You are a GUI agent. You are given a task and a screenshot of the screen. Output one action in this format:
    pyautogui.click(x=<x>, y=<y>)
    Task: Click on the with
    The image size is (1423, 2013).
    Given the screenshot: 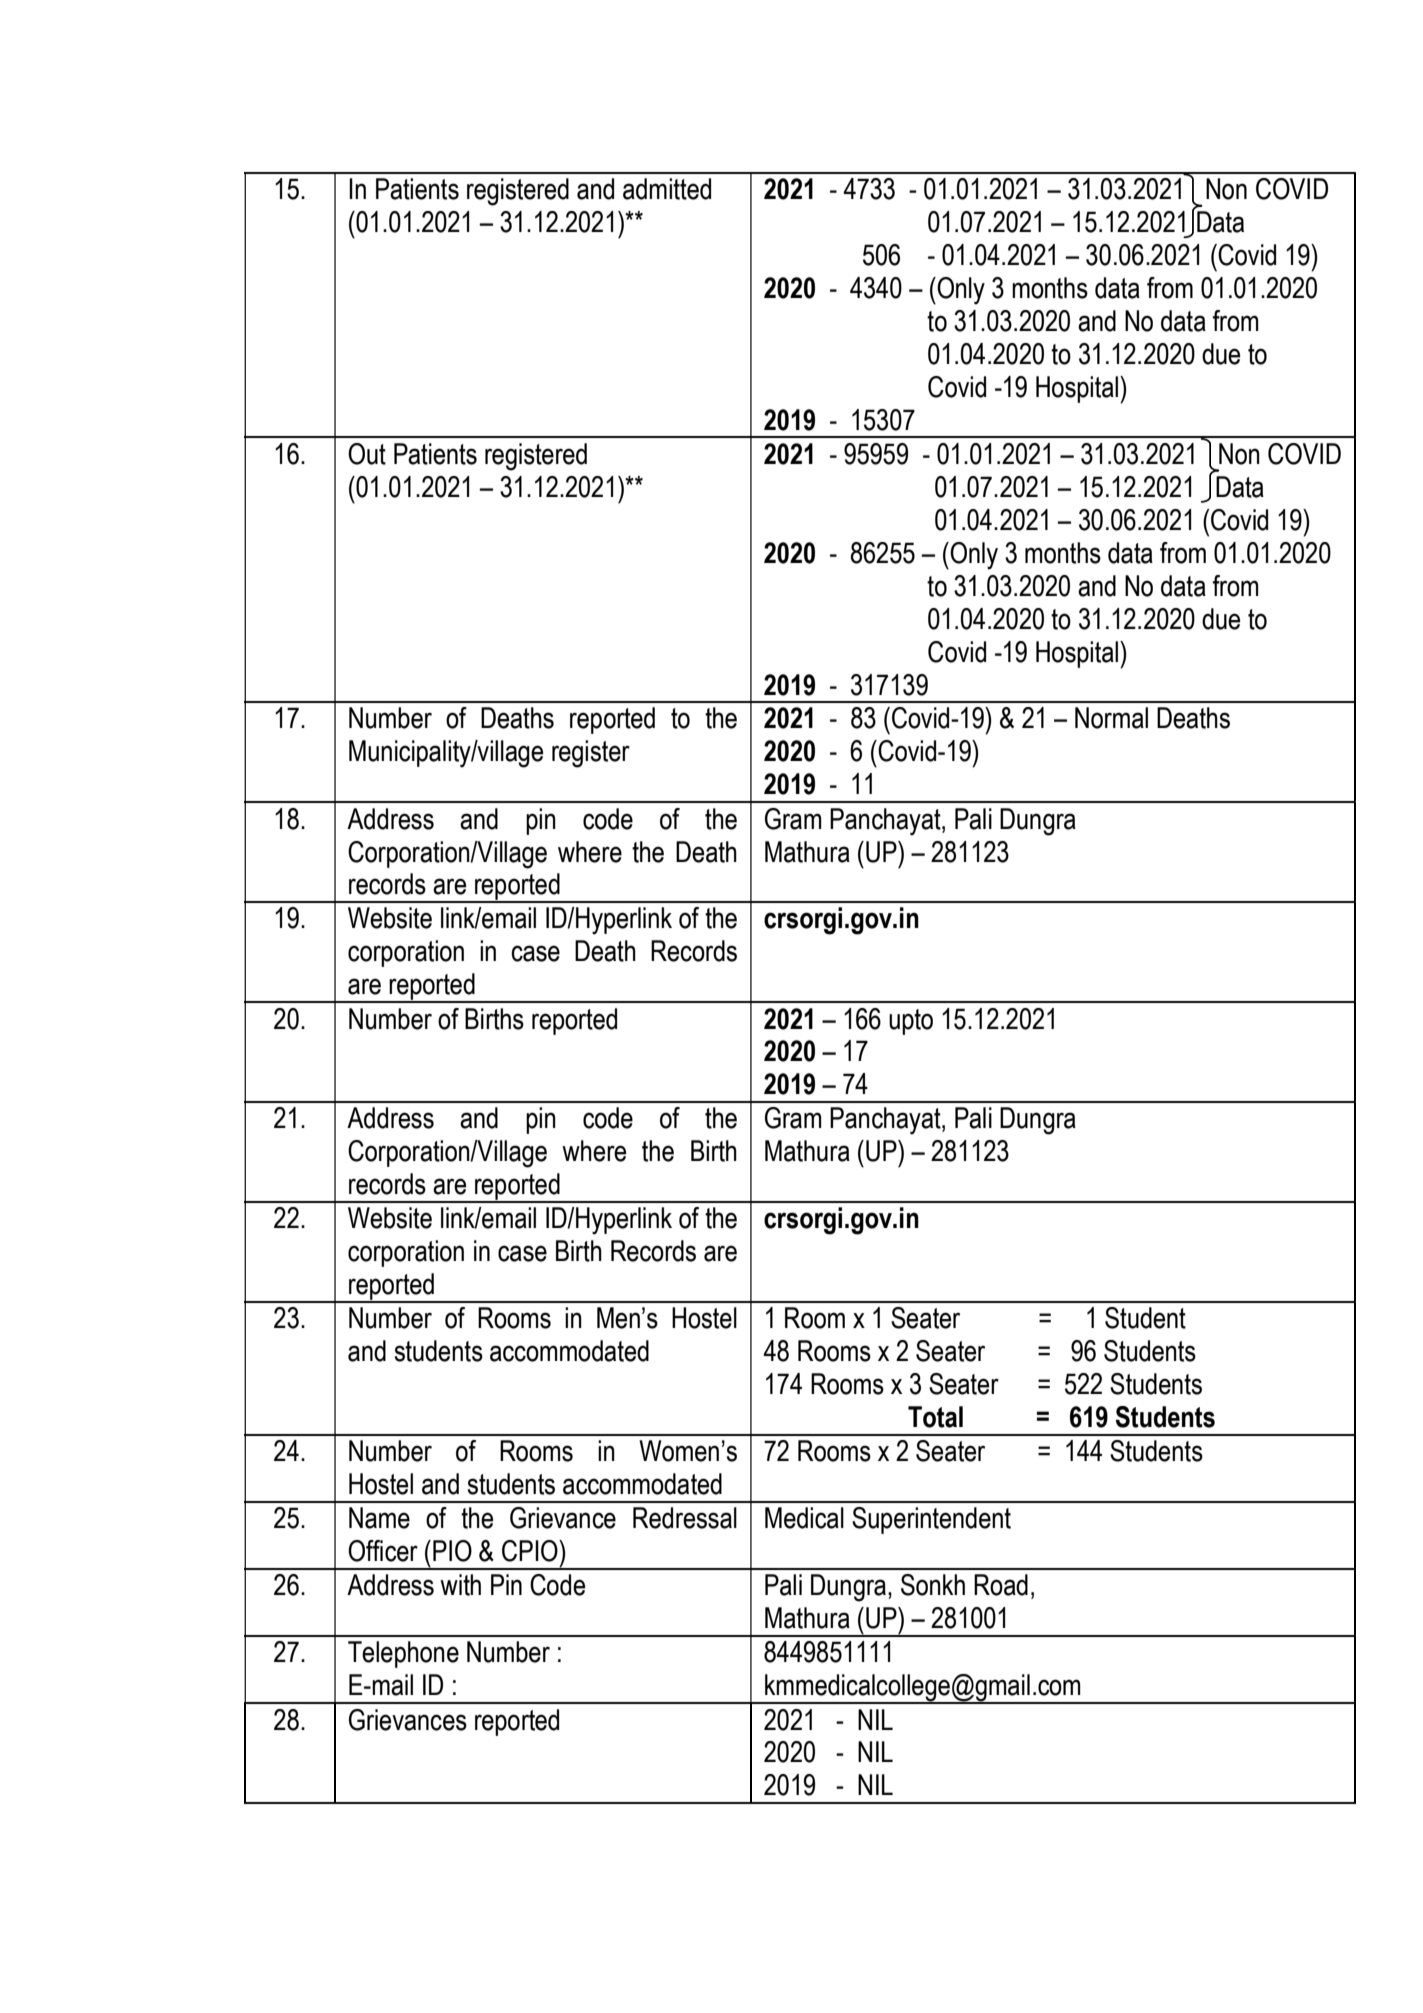 What is the action you would take?
    pyautogui.click(x=460, y=1585)
